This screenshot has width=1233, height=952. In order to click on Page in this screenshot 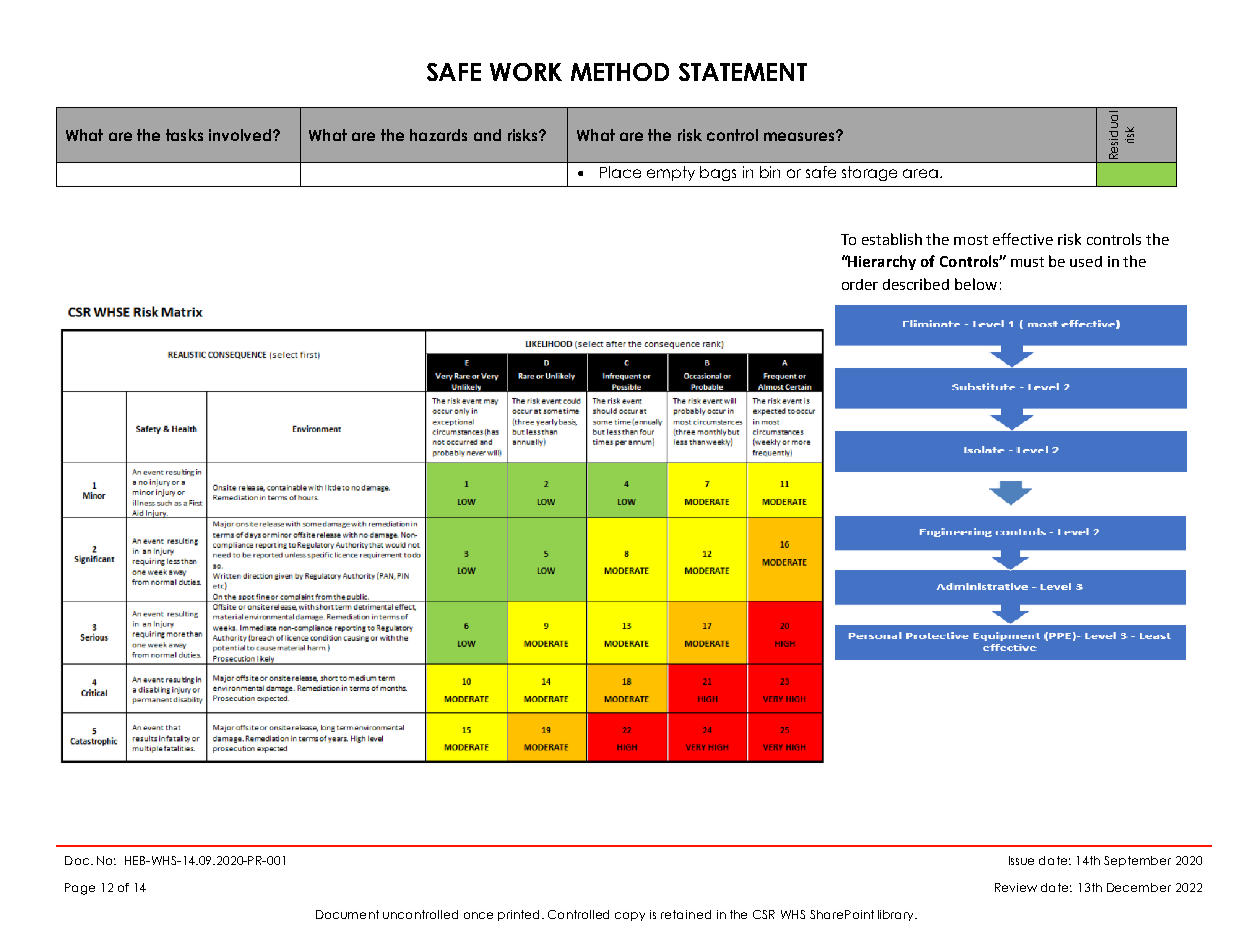, I will do `click(80, 889)`.
